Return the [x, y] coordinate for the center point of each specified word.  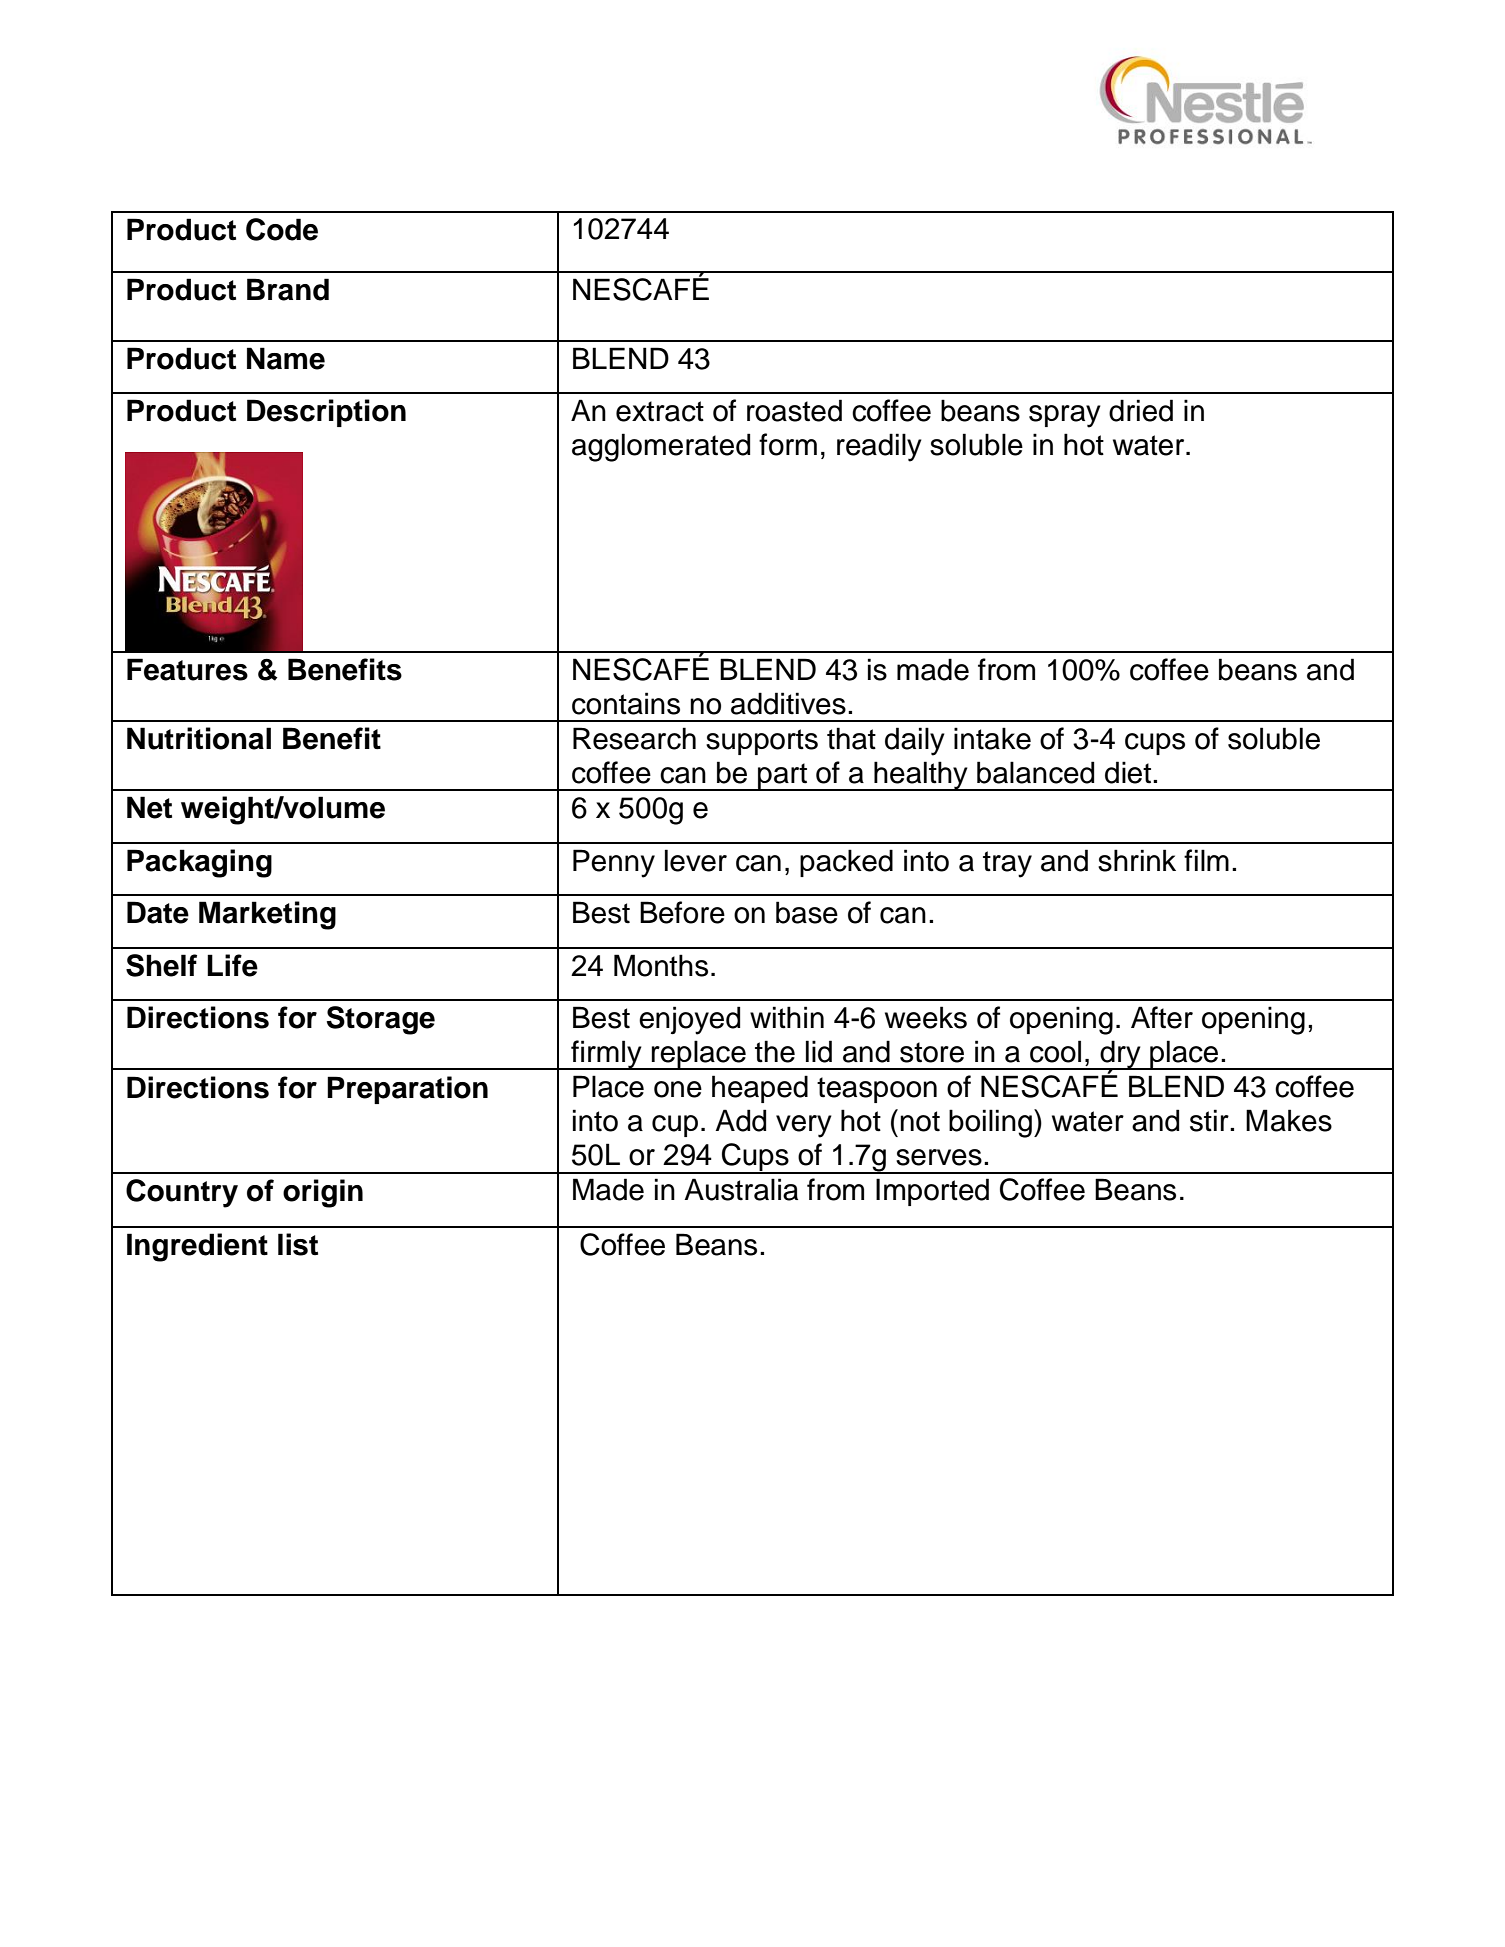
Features [187, 669]
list [298, 1244]
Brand [288, 289]
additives [788, 703]
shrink [1137, 860]
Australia [741, 1189]
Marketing [267, 915]
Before [682, 912]
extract [660, 411]
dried [1141, 410]
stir [1210, 1120]
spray [1065, 416]
